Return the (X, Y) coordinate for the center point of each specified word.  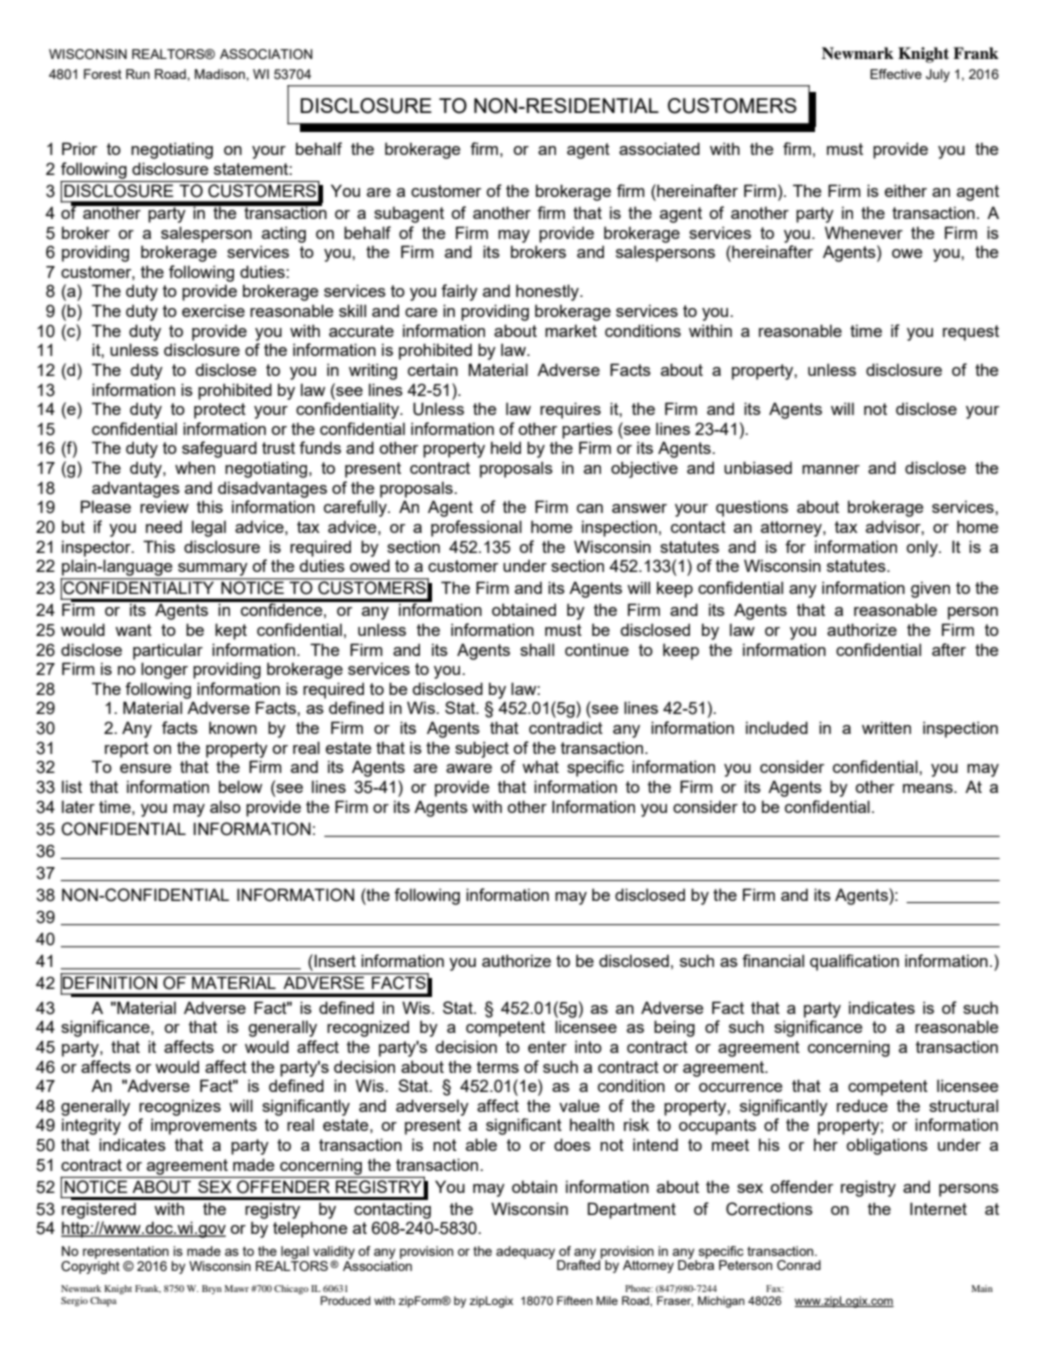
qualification (854, 962)
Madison (221, 74)
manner (831, 469)
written (886, 727)
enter (547, 1047)
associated (659, 148)
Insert (335, 960)
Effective (896, 74)
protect (220, 411)
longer (164, 670)
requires (570, 410)
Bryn (212, 1289)
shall (537, 649)
